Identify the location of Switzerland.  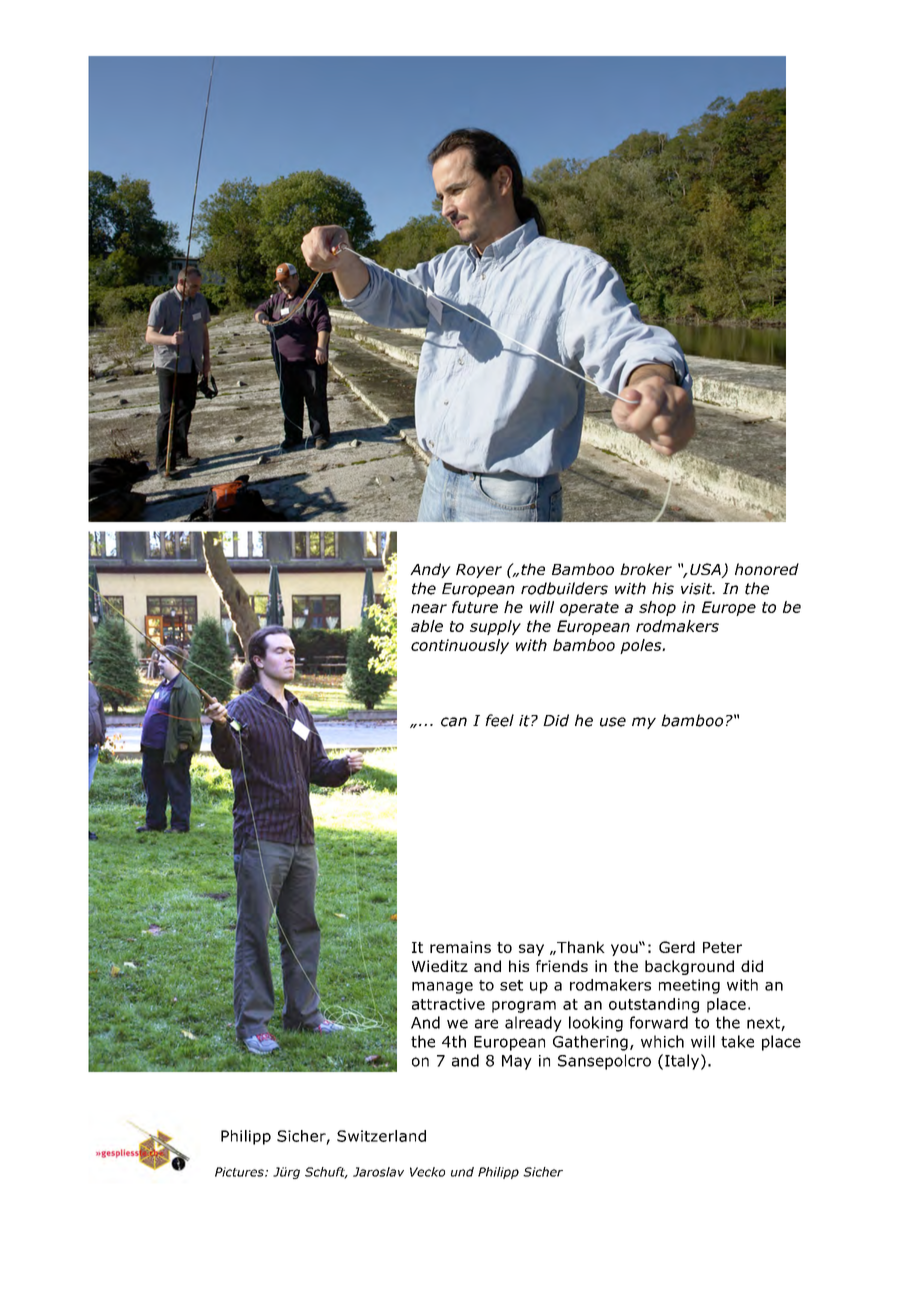
(381, 1136).
